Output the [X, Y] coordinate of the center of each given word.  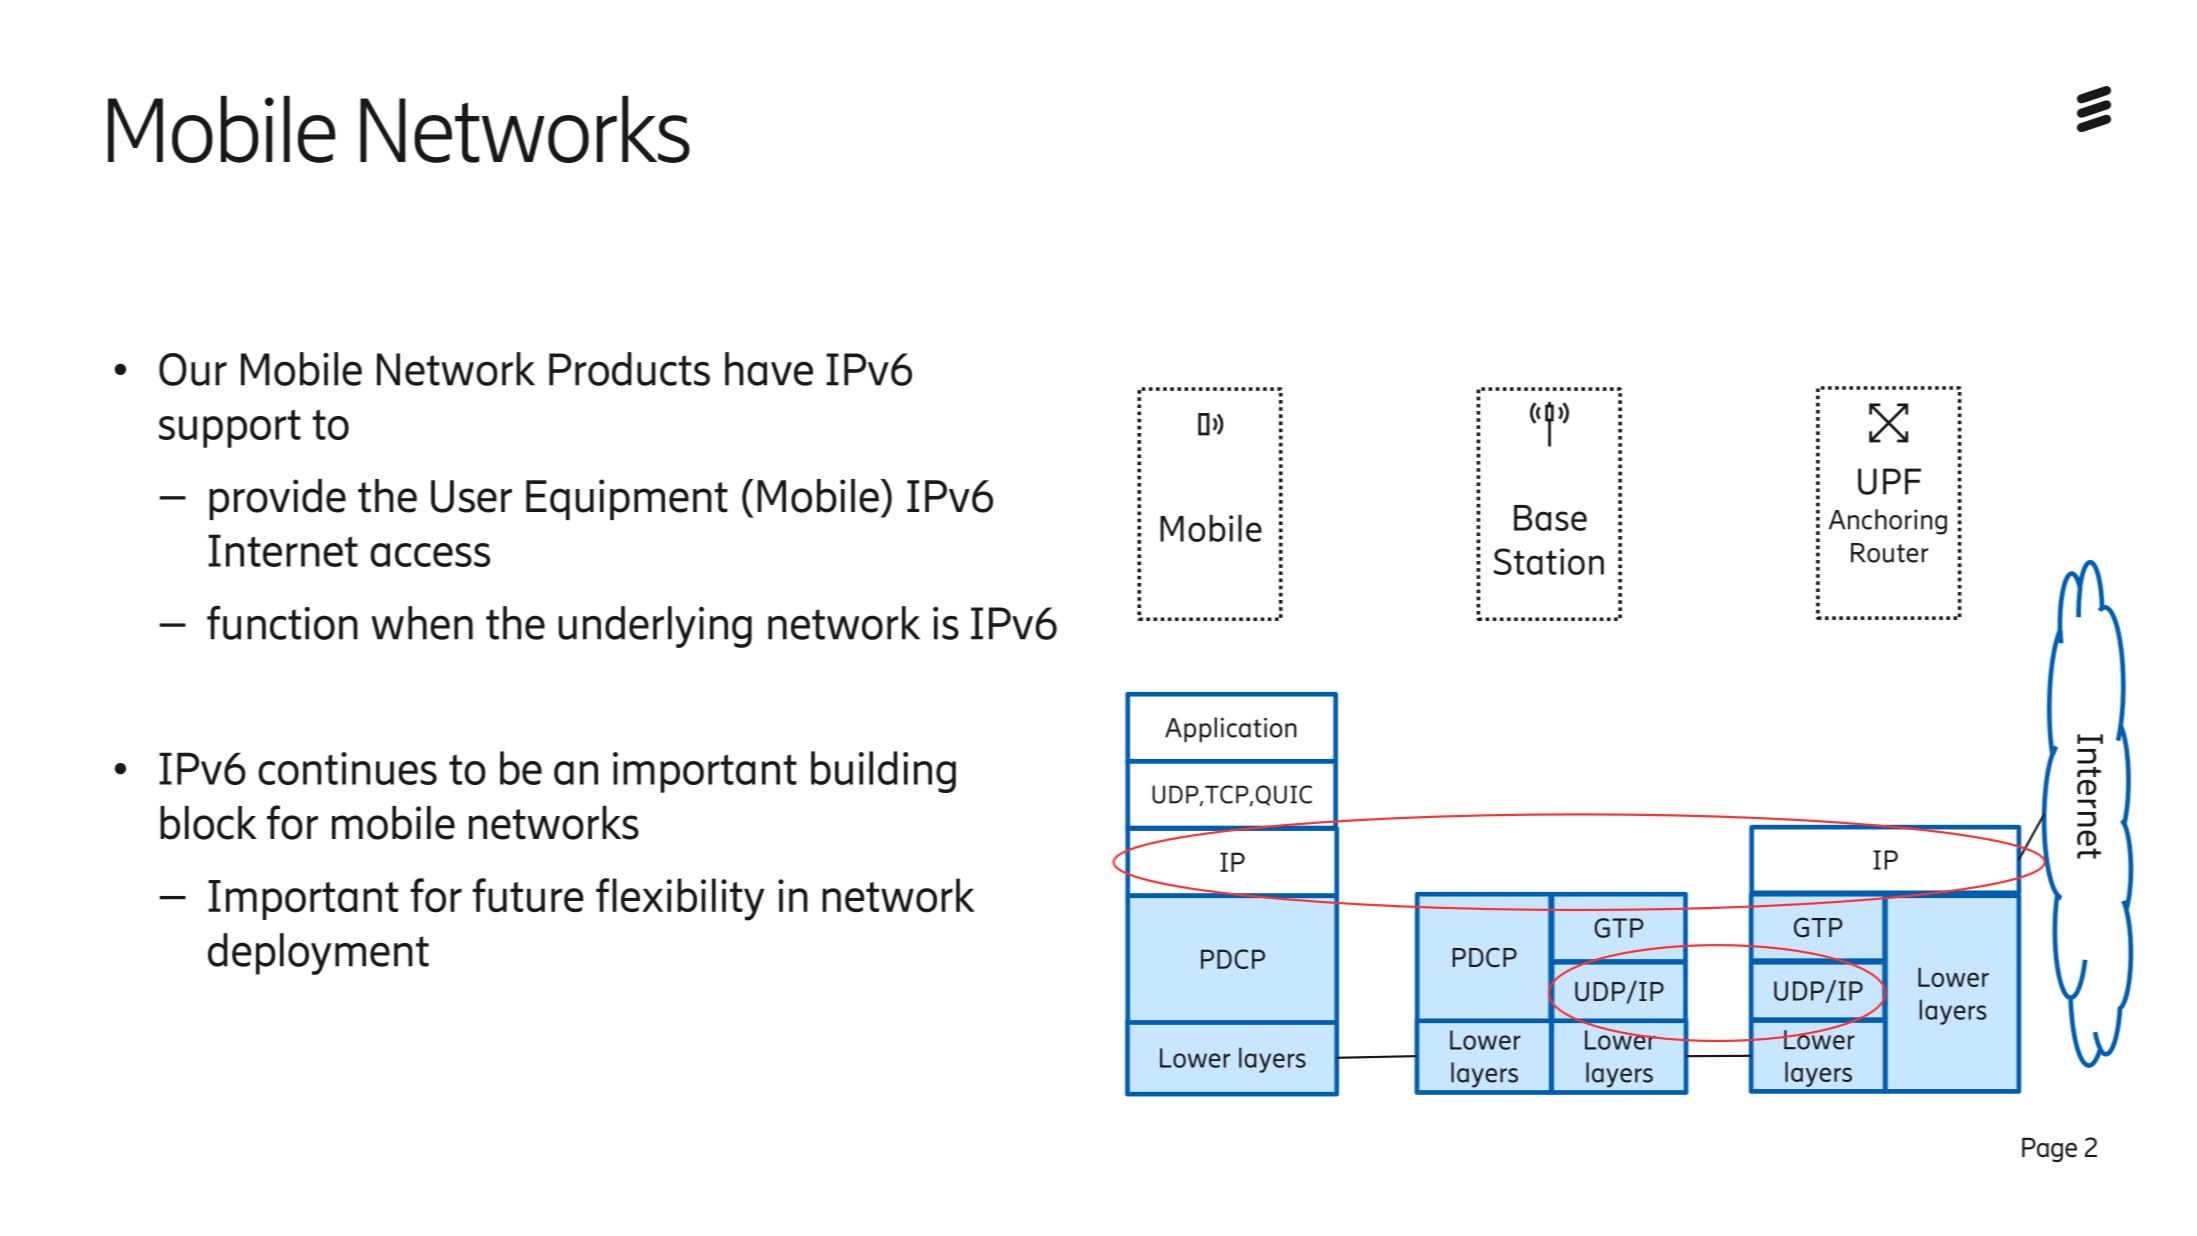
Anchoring [1888, 522]
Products [629, 369]
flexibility [680, 899]
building [883, 772]
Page [2049, 1149]
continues [347, 768]
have [769, 369]
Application [1231, 729]
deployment [318, 954]
